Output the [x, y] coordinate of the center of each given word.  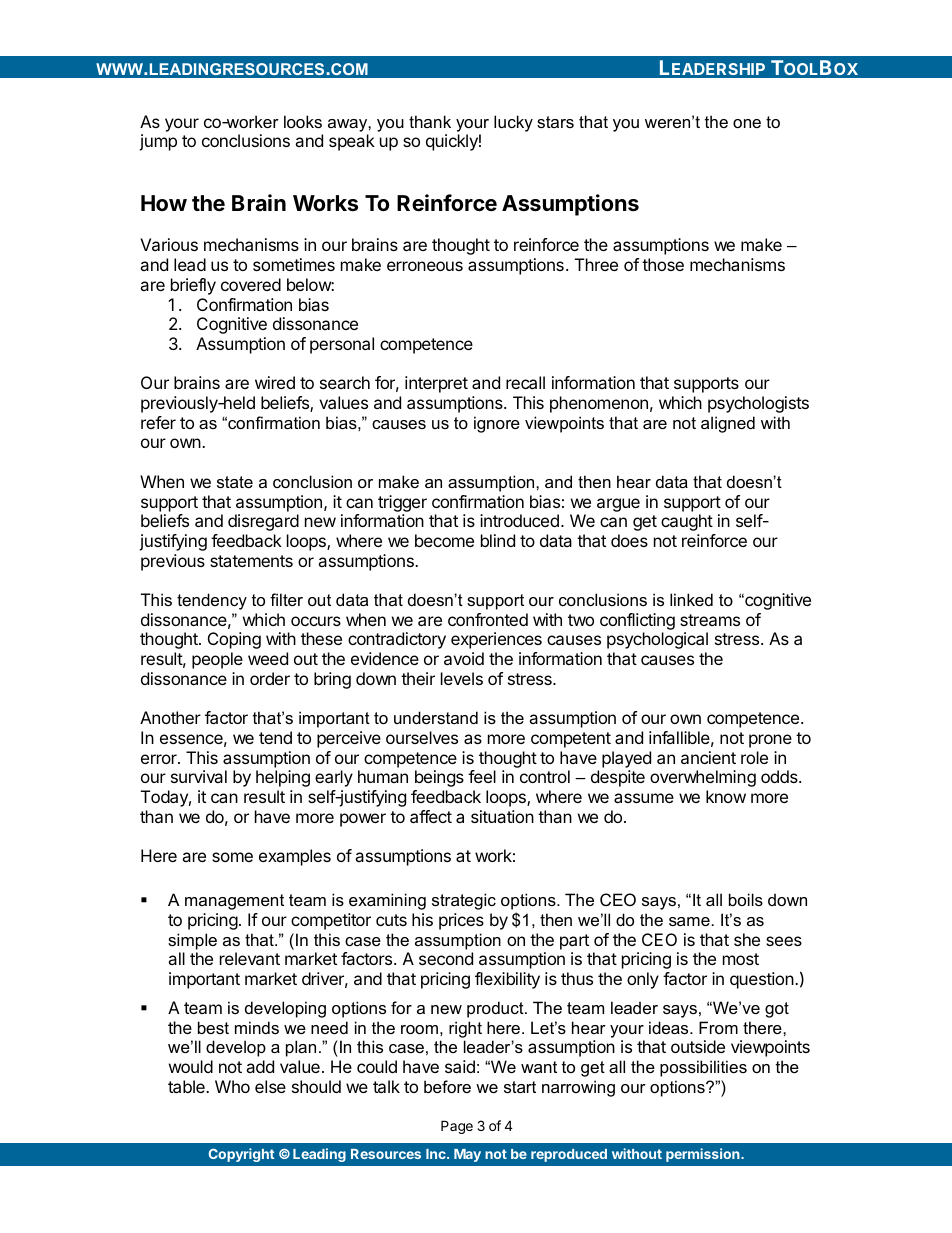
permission [704, 1155]
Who [232, 1086]
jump [158, 142]
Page [457, 1127]
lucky [513, 123]
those [663, 264]
